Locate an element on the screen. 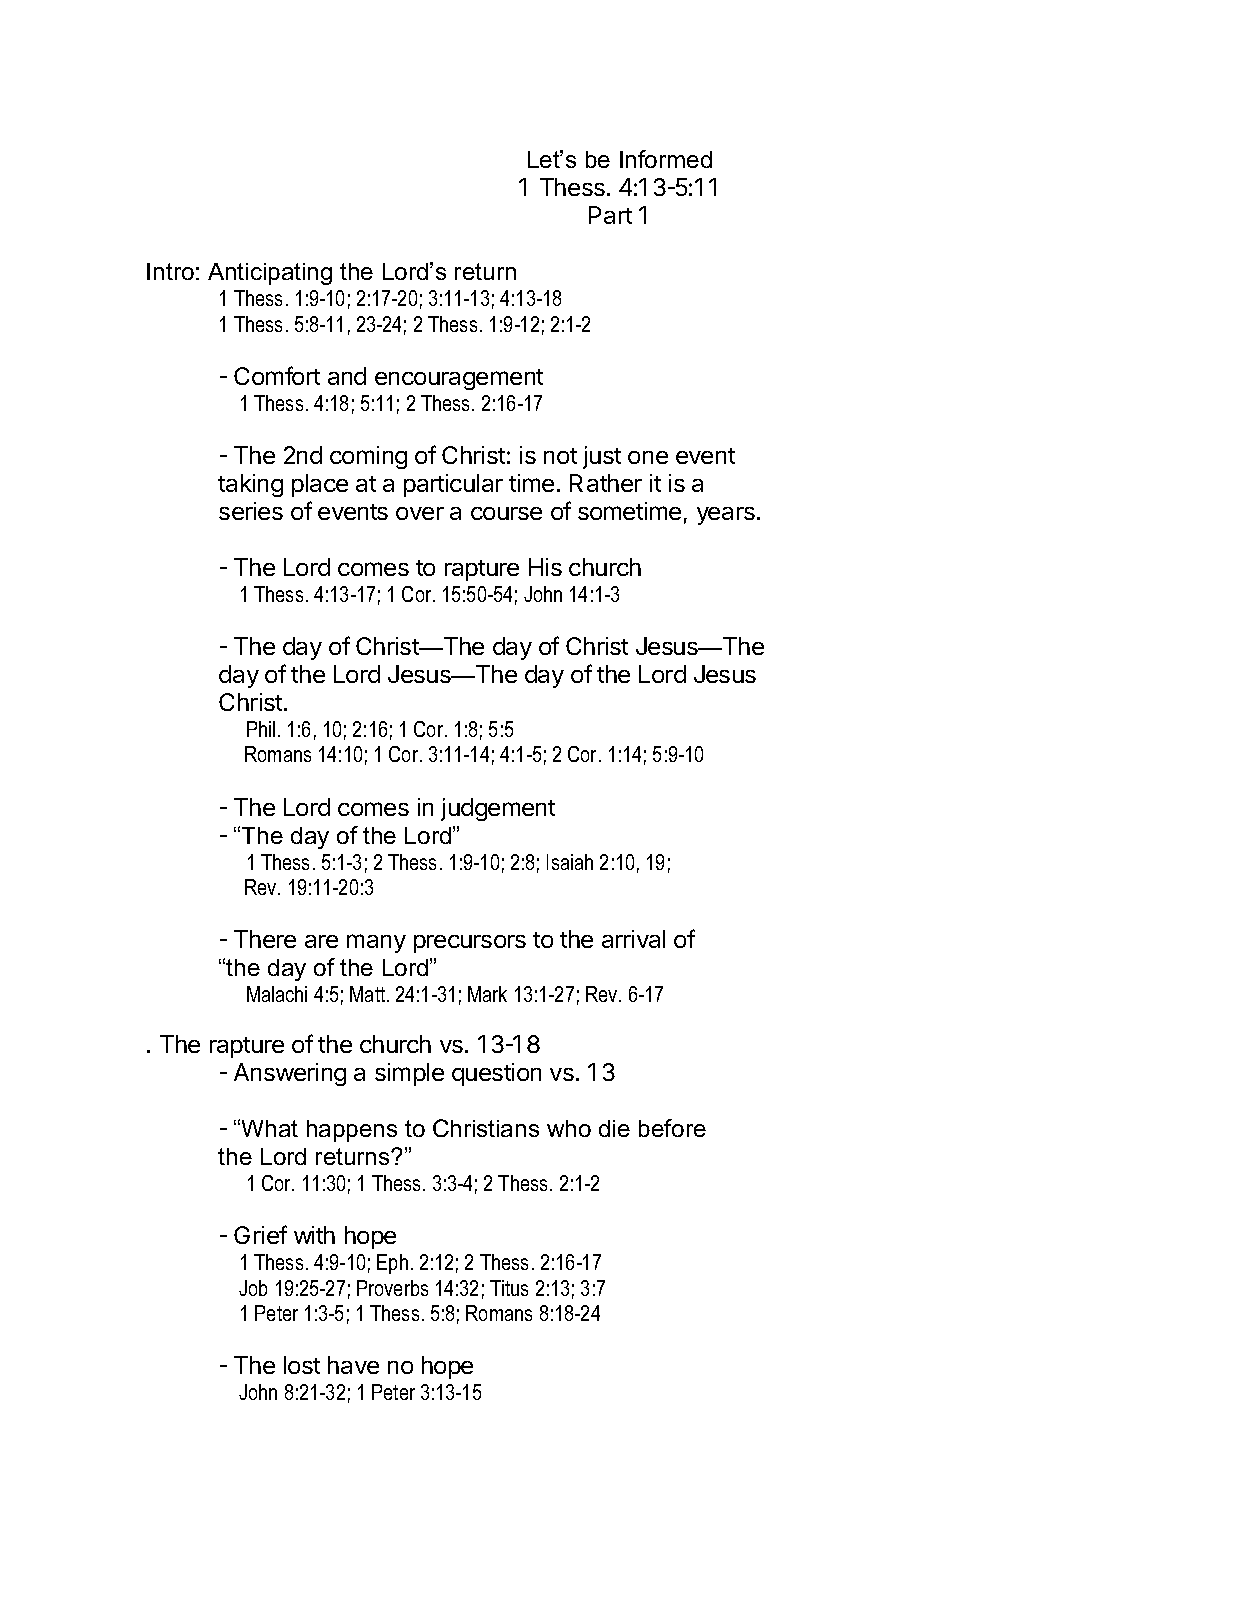 Image resolution: width=1240 pixels, height=1605 pixels. arrival is located at coordinates (633, 939).
